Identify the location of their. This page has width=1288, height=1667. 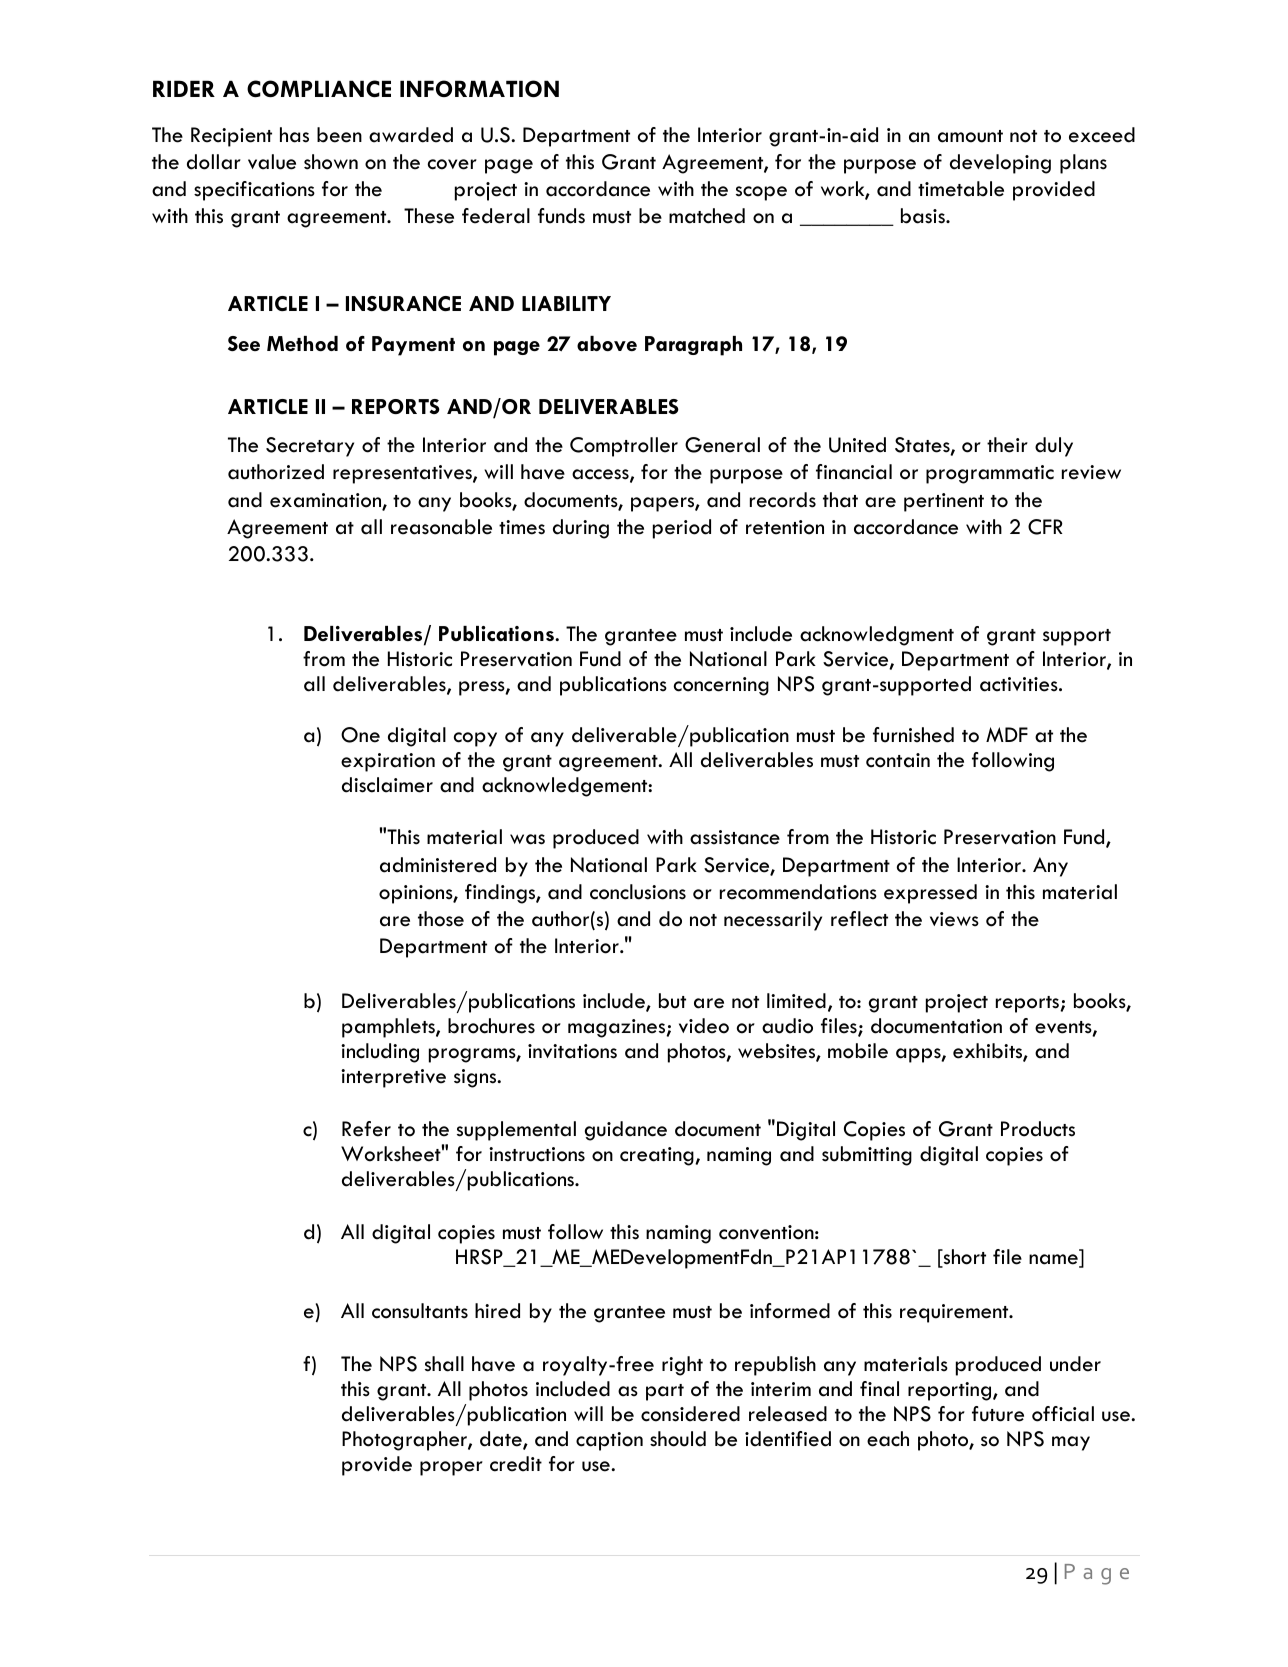
(1007, 445).
